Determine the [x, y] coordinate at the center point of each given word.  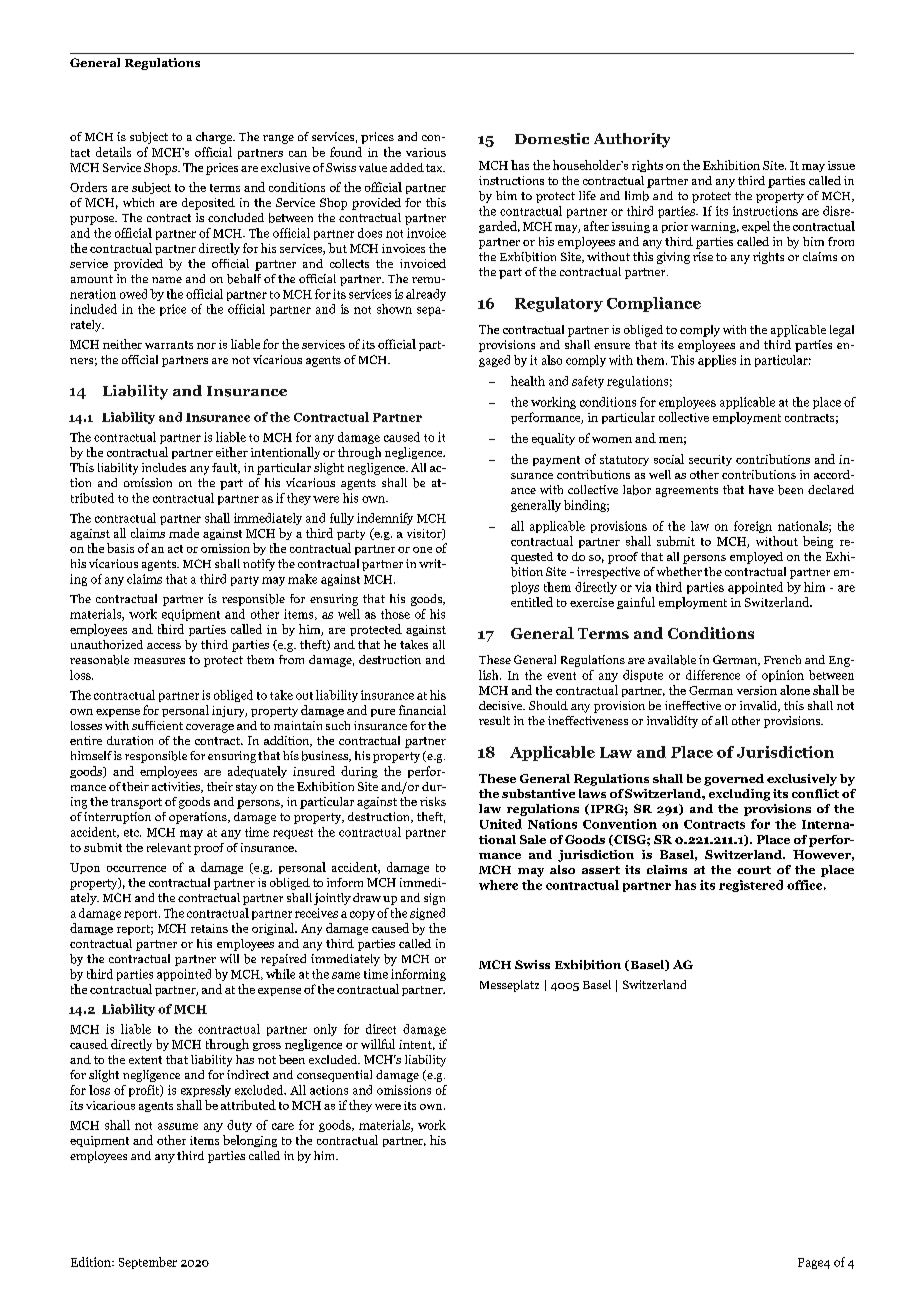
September [148, 1263]
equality [553, 439]
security [710, 460]
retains [209, 928]
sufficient [157, 725]
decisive [502, 705]
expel [756, 227]
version [757, 690]
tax [435, 168]
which [138, 202]
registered [751, 886]
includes [164, 467]
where [498, 885]
